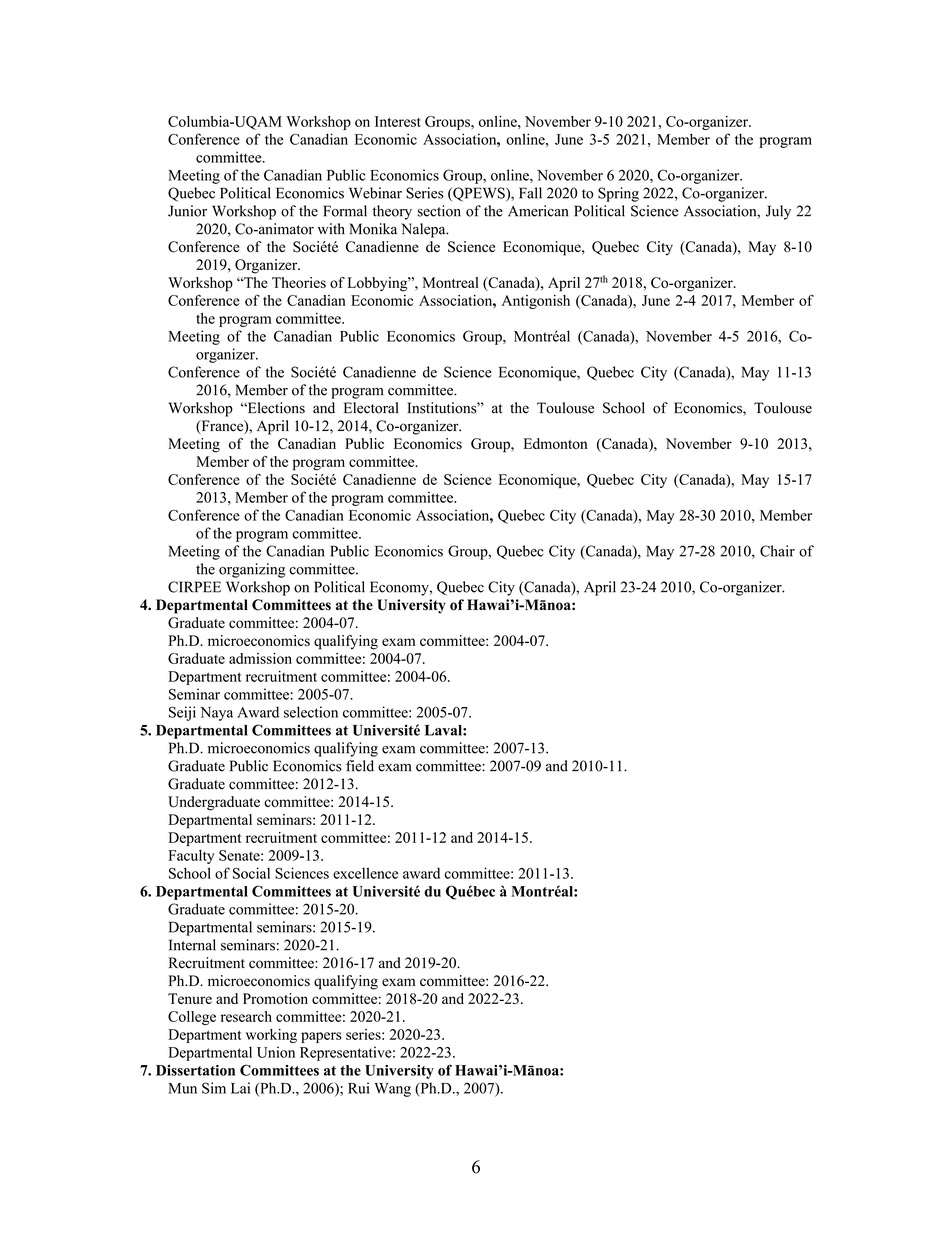 The width and height of the screenshot is (952, 1233). Describe the element at coordinates (618, 194) in the screenshot. I see `Spring` at that location.
